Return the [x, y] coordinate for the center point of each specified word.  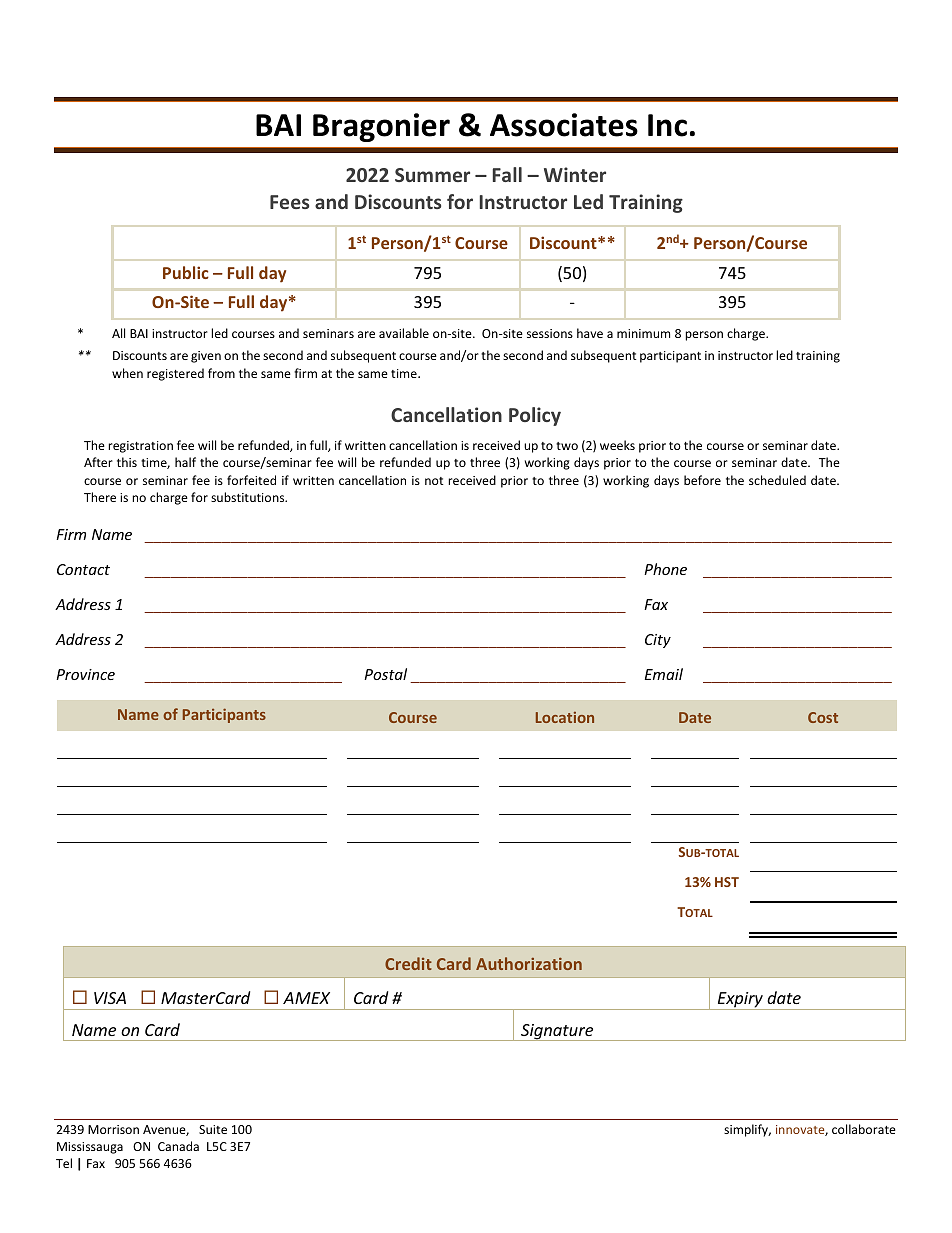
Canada [178, 1146]
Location [565, 717]
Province [85, 674]
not [434, 481]
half [185, 462]
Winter [575, 174]
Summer [432, 175]
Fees [289, 202]
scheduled [777, 480]
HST [727, 882]
